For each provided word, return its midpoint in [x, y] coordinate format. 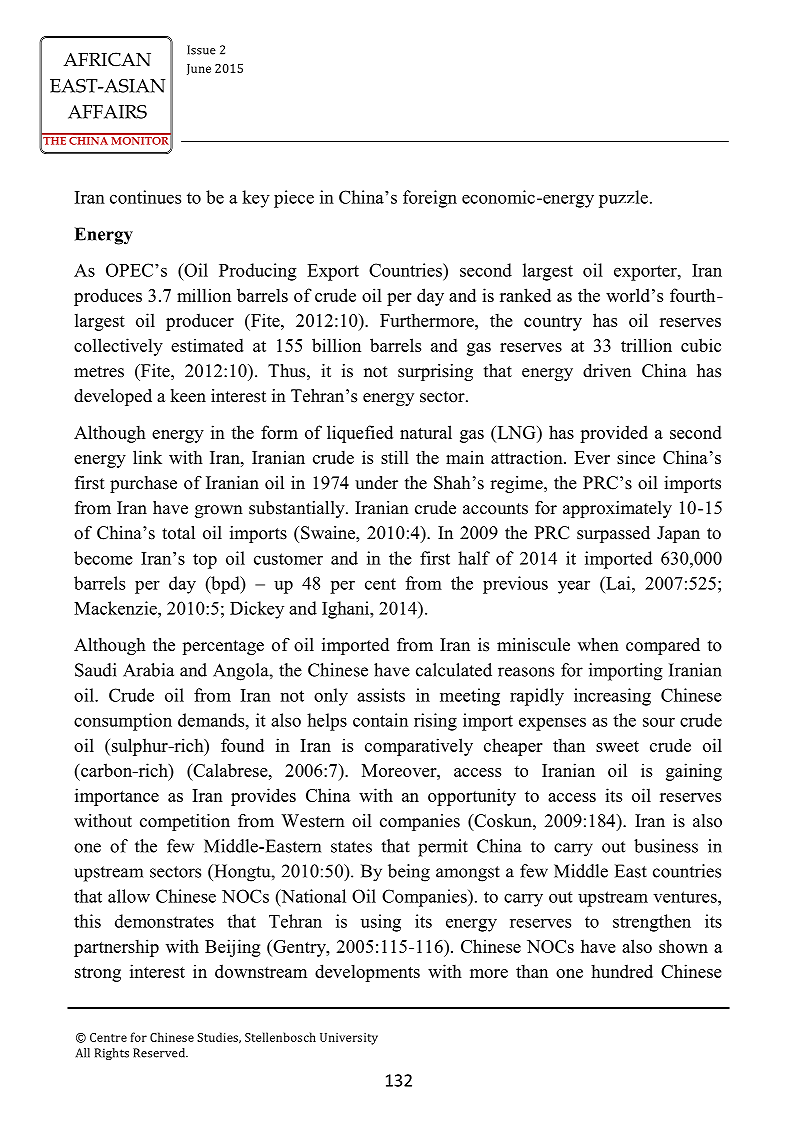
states [351, 847]
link [147, 457]
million [204, 295]
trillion [646, 345]
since [636, 457]
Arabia [148, 670]
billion [336, 345]
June [199, 69]
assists [381, 695]
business [666, 846]
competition [185, 822]
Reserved [160, 1053]
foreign [430, 199]
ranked [525, 295]
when [598, 645]
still [395, 457]
